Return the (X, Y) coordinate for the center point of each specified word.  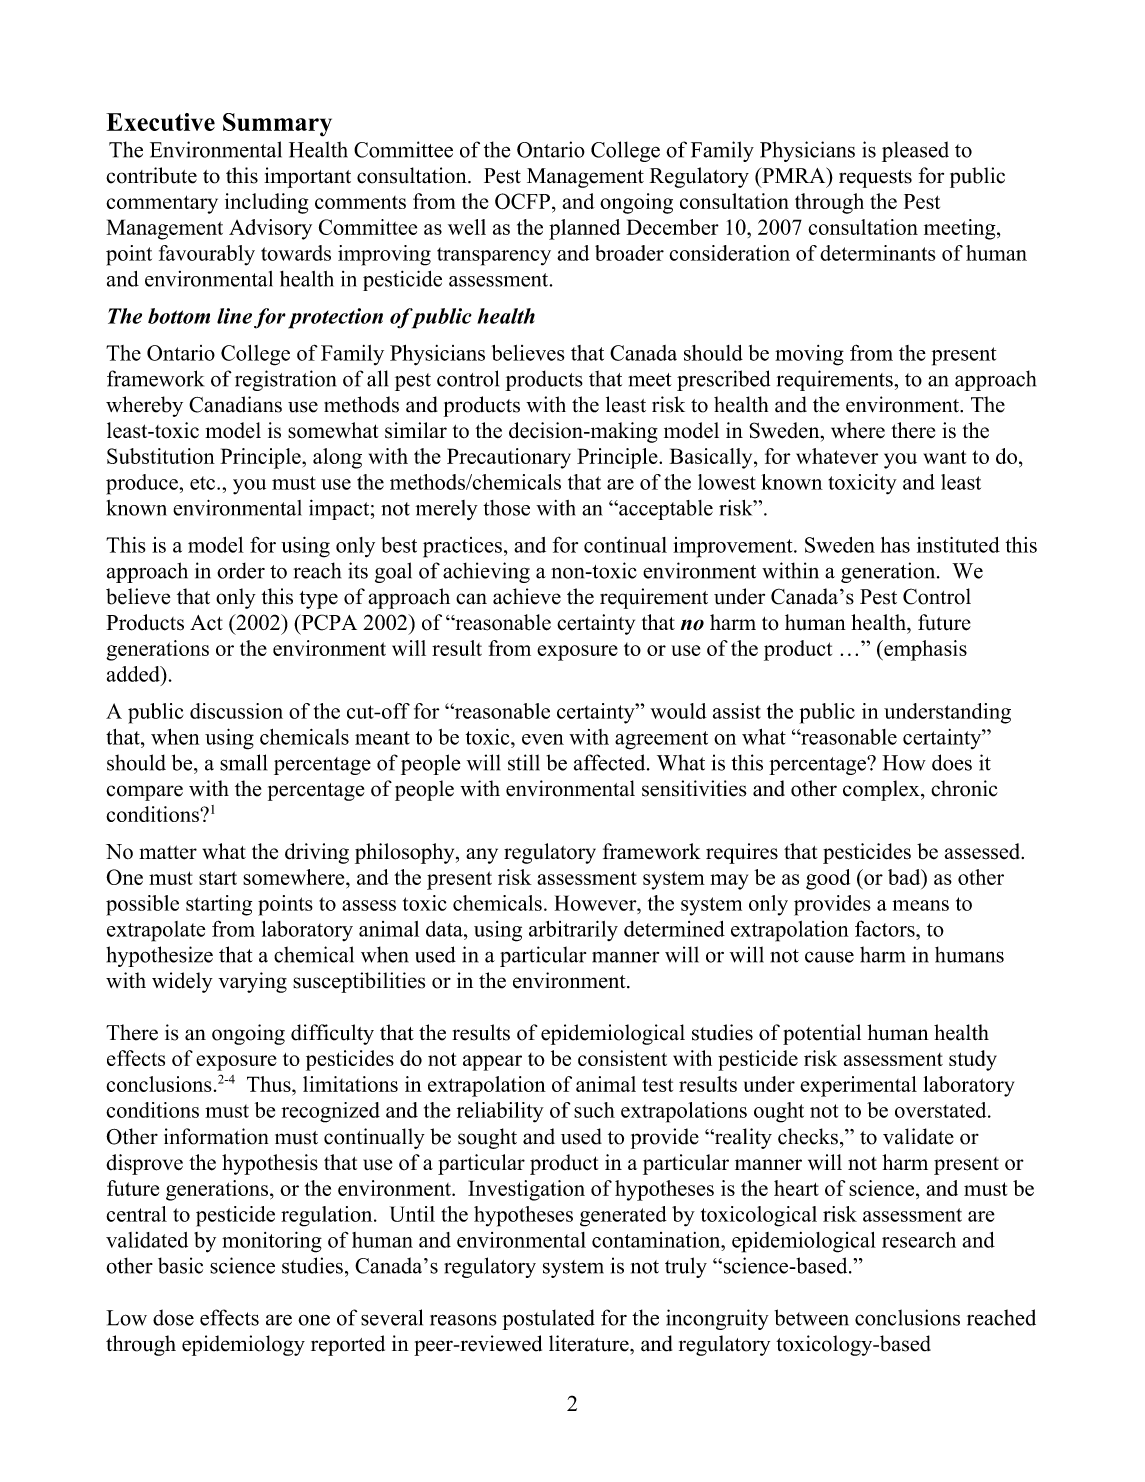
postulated (548, 1319)
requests (875, 179)
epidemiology (243, 1345)
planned (584, 229)
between (811, 1317)
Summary (277, 125)
